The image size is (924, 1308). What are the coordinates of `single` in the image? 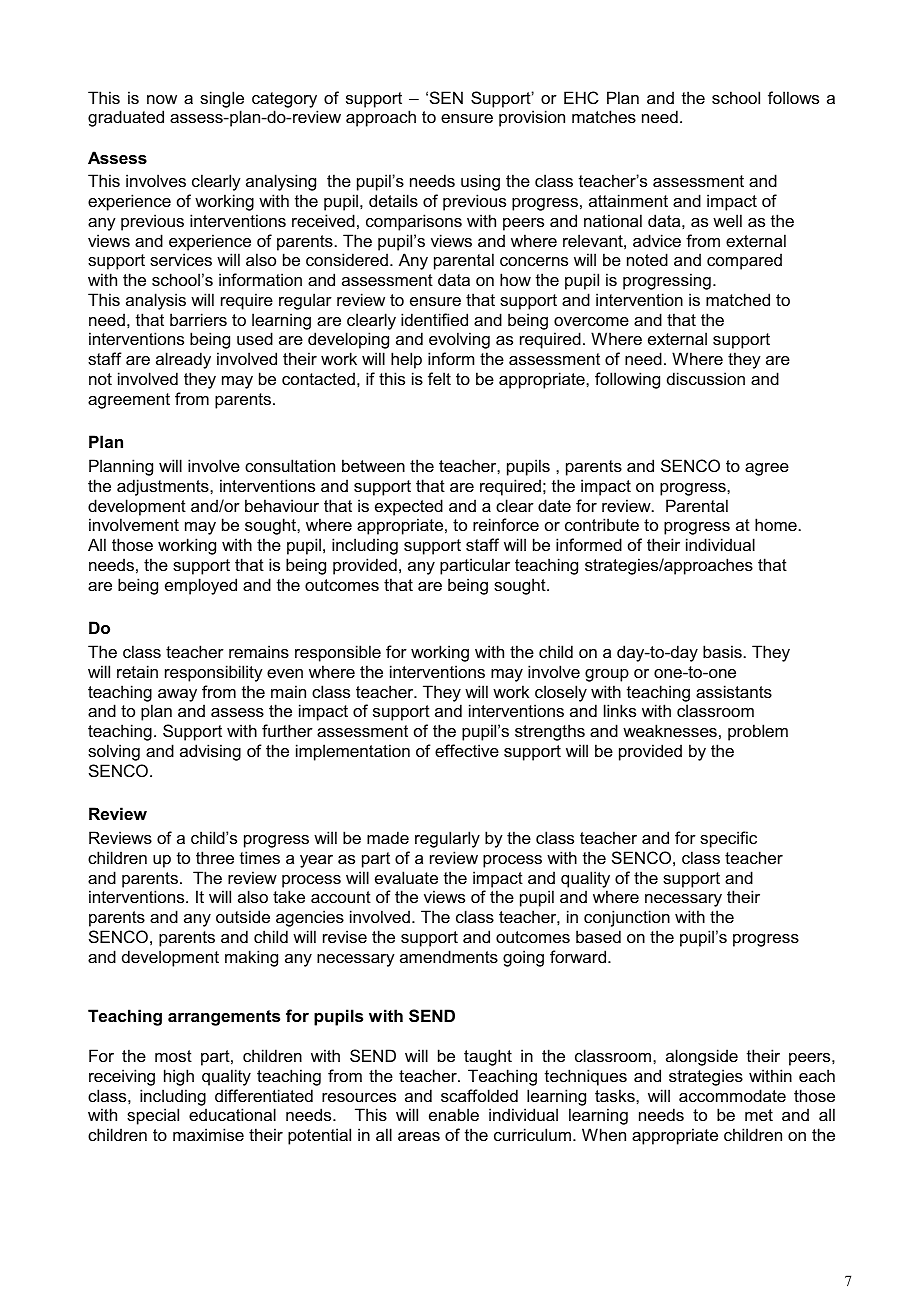 It's located at (222, 99).
